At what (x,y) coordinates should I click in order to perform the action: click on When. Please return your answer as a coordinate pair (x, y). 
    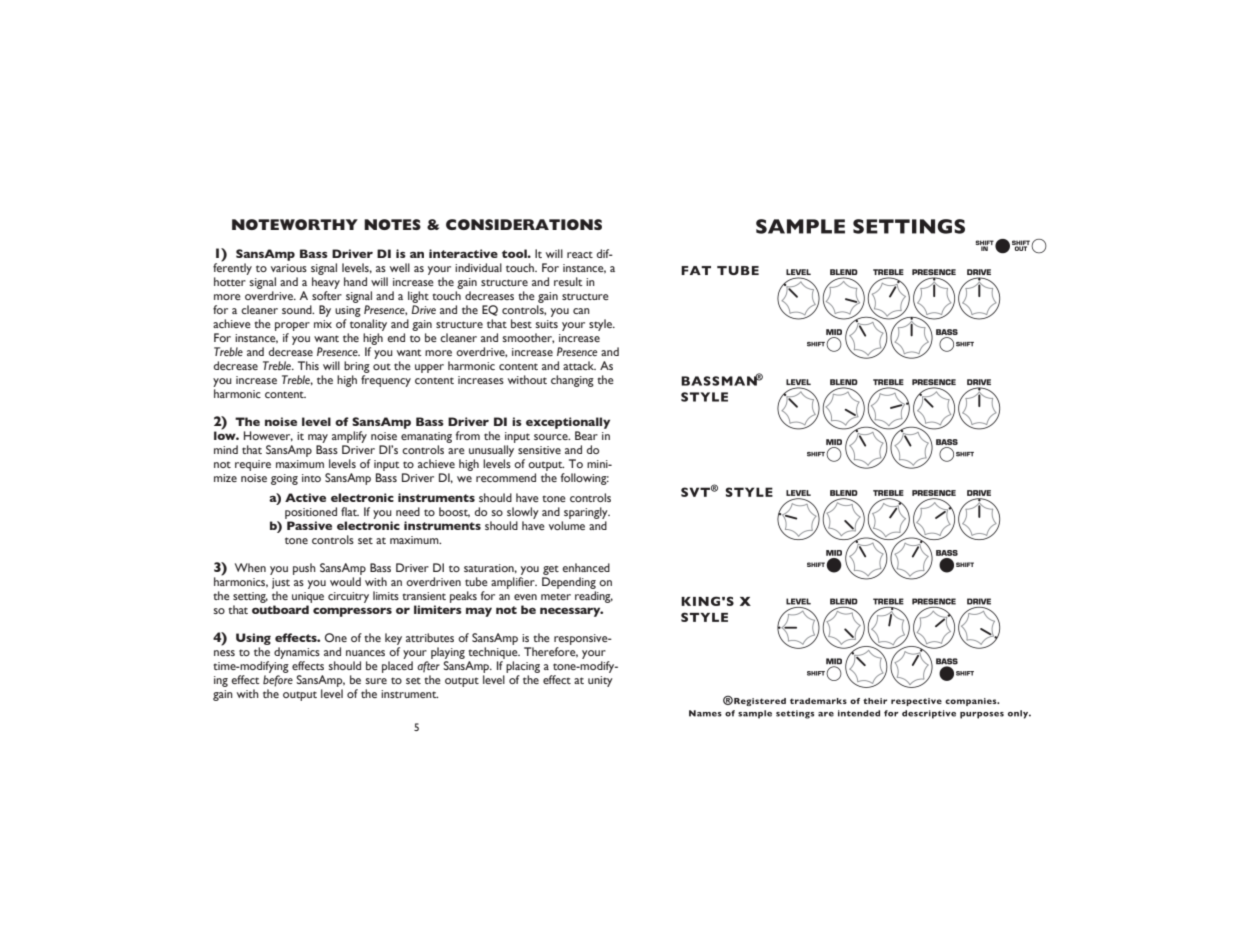
    Looking at the image, I should click on (250, 567).
